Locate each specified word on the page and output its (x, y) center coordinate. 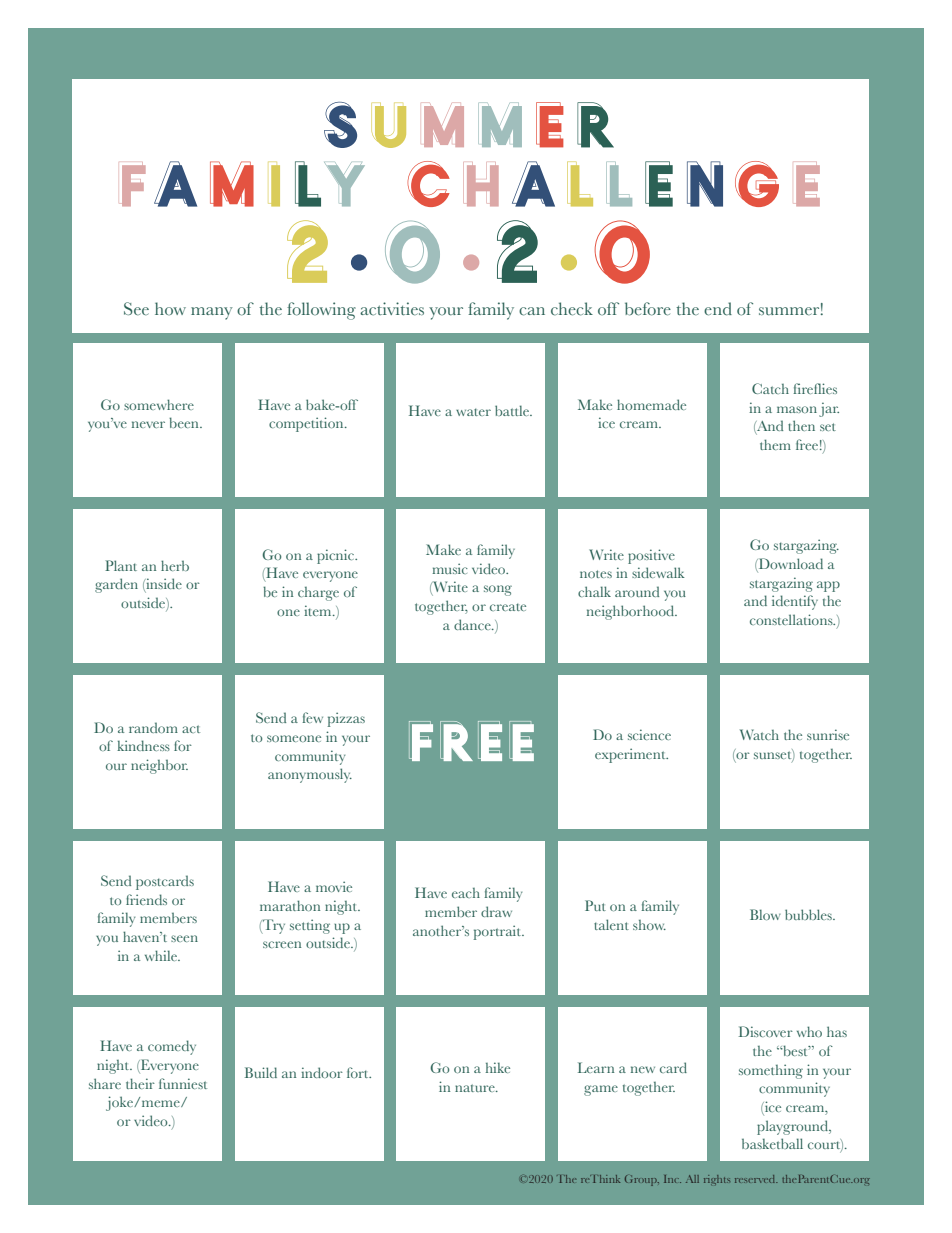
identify (795, 602)
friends (146, 899)
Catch (770, 388)
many (212, 313)
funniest (183, 1083)
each (466, 893)
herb (175, 565)
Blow (765, 914)
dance (473, 624)
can (532, 311)
